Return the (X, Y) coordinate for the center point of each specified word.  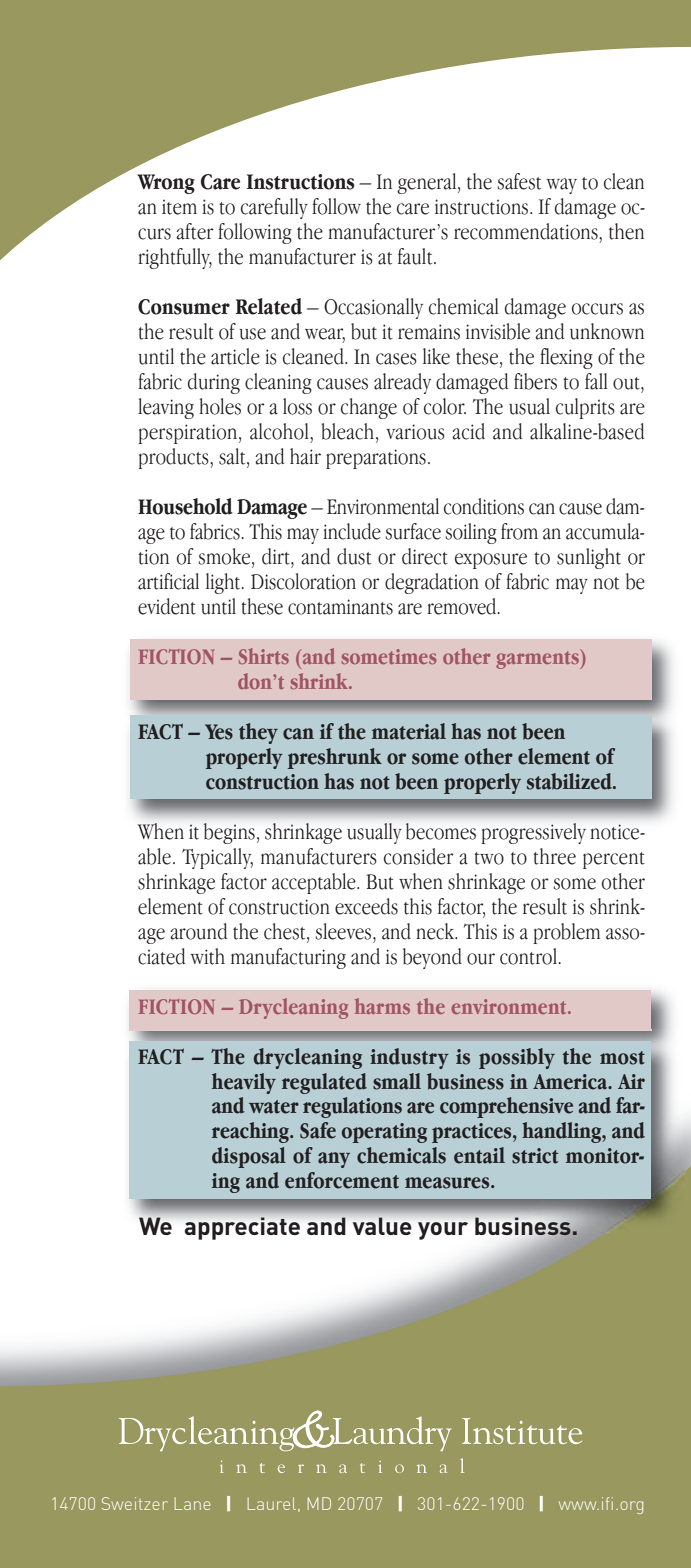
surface (413, 531)
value (382, 1226)
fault (416, 256)
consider (419, 856)
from (519, 531)
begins (229, 833)
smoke (225, 557)
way (562, 186)
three (554, 856)
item (179, 207)
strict (535, 1156)
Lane (193, 1503)
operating (384, 1133)
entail (479, 1155)
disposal (249, 1157)
